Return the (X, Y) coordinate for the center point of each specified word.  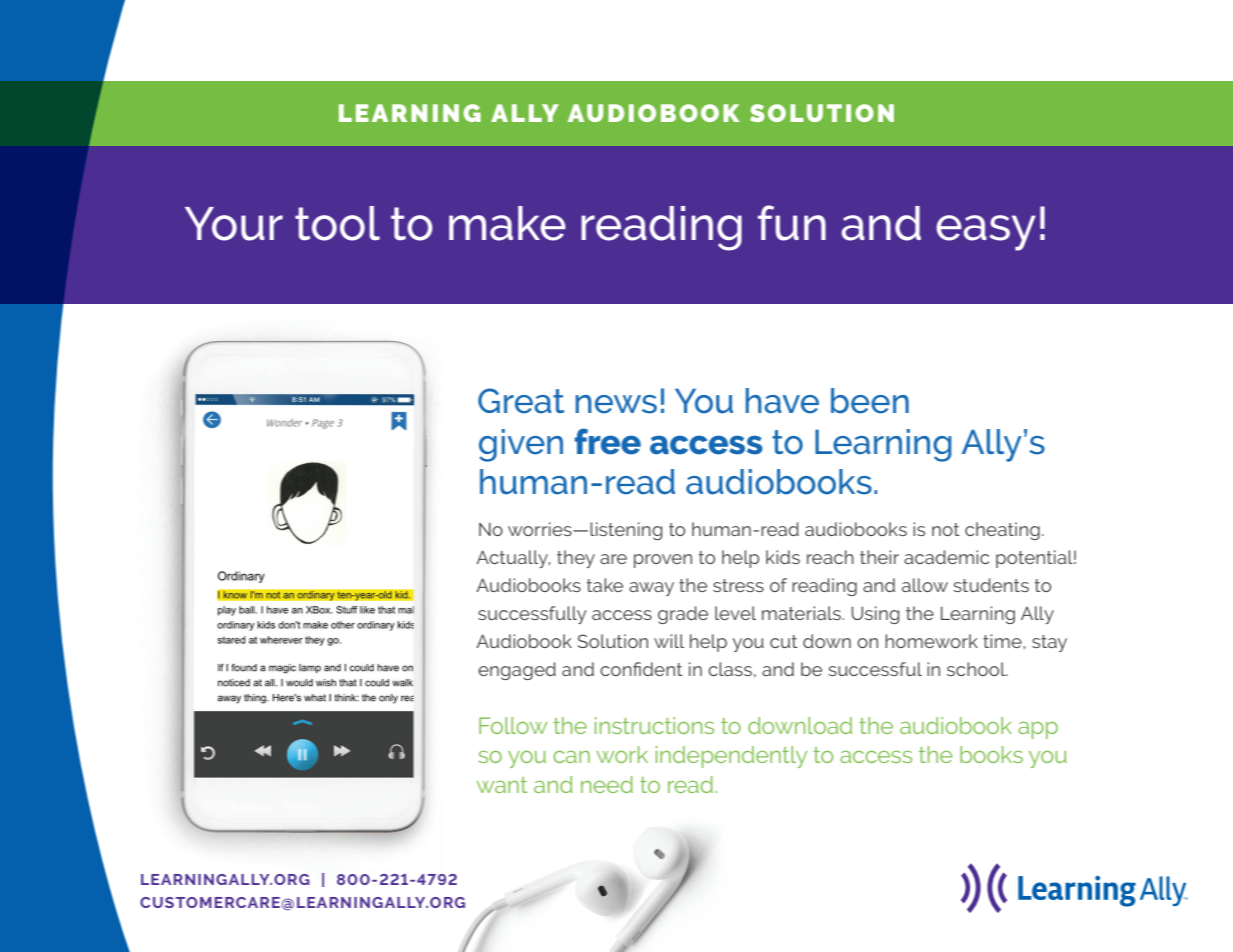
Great (521, 401)
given (521, 445)
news (616, 404)
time (1003, 641)
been (870, 401)
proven (663, 561)
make (507, 223)
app (1038, 730)
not (946, 529)
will (669, 641)
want (501, 785)
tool (337, 223)
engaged (517, 671)
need (607, 784)
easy (986, 233)
